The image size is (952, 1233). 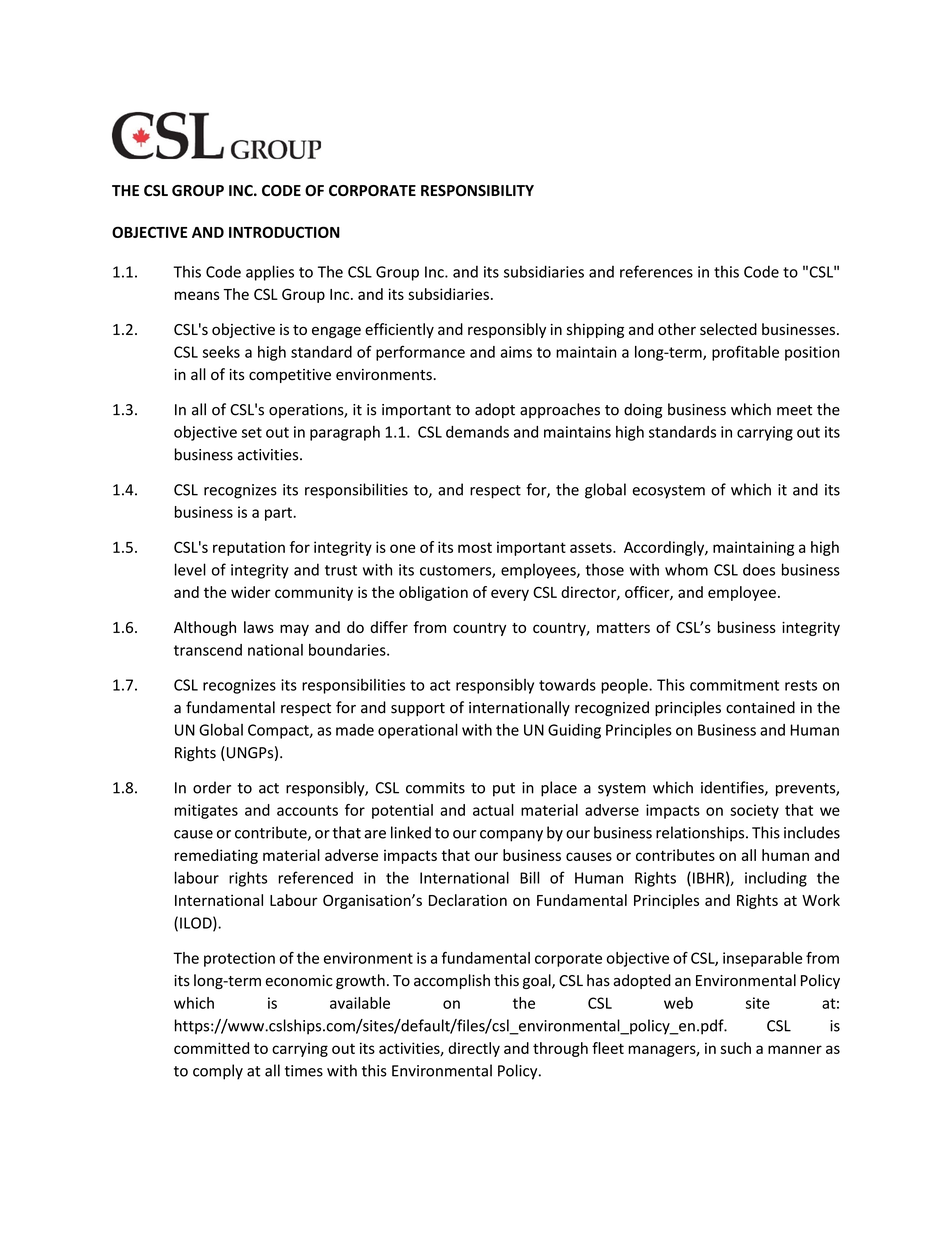 I want to click on INTRODUCTION, so click(x=284, y=232).
